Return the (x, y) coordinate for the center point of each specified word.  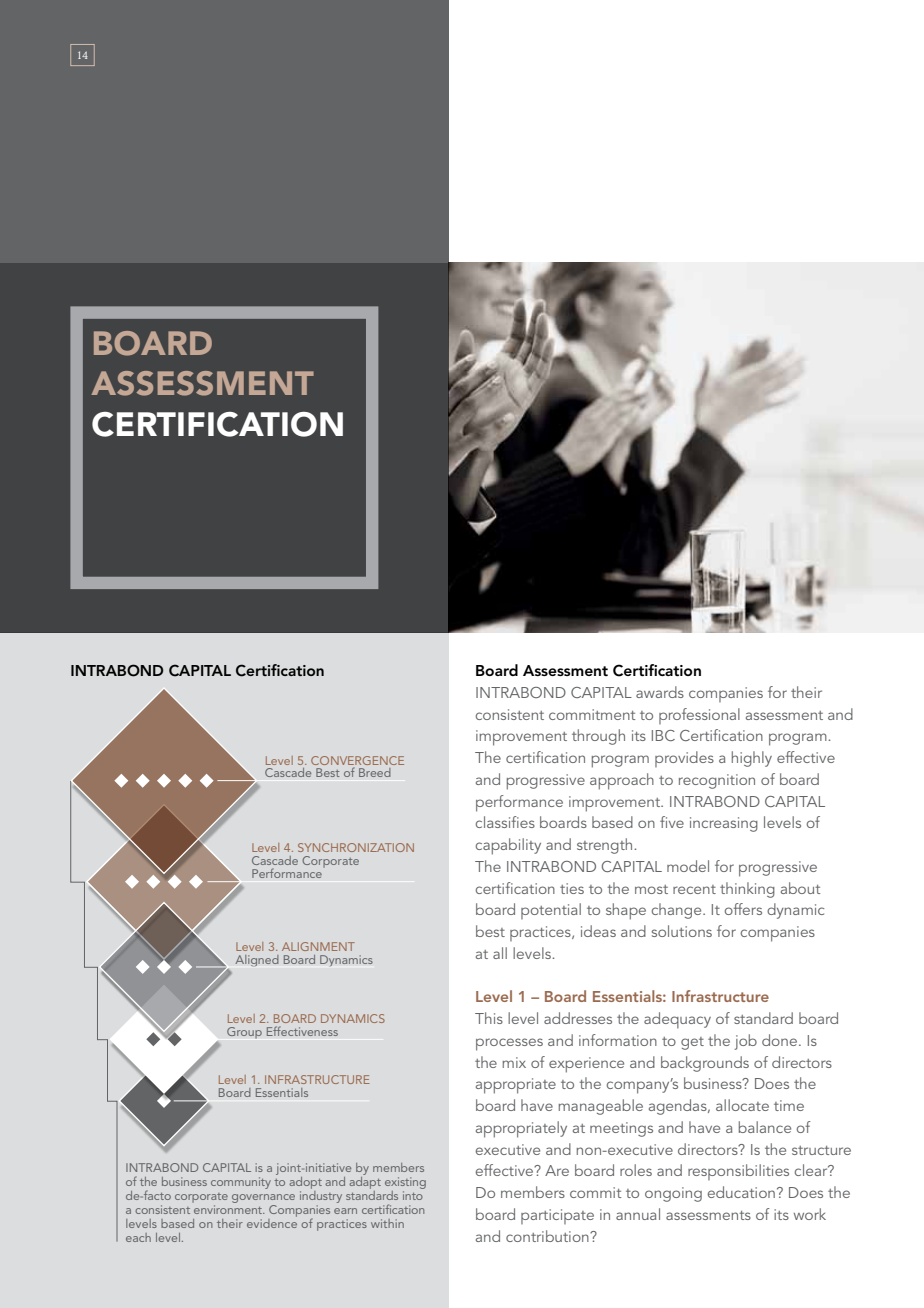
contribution (548, 1236)
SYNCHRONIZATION (356, 847)
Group (244, 1032)
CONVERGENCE (357, 760)
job (745, 1042)
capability (508, 846)
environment (228, 1208)
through (598, 737)
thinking (747, 890)
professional (699, 716)
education (741, 1192)
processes (509, 1044)
